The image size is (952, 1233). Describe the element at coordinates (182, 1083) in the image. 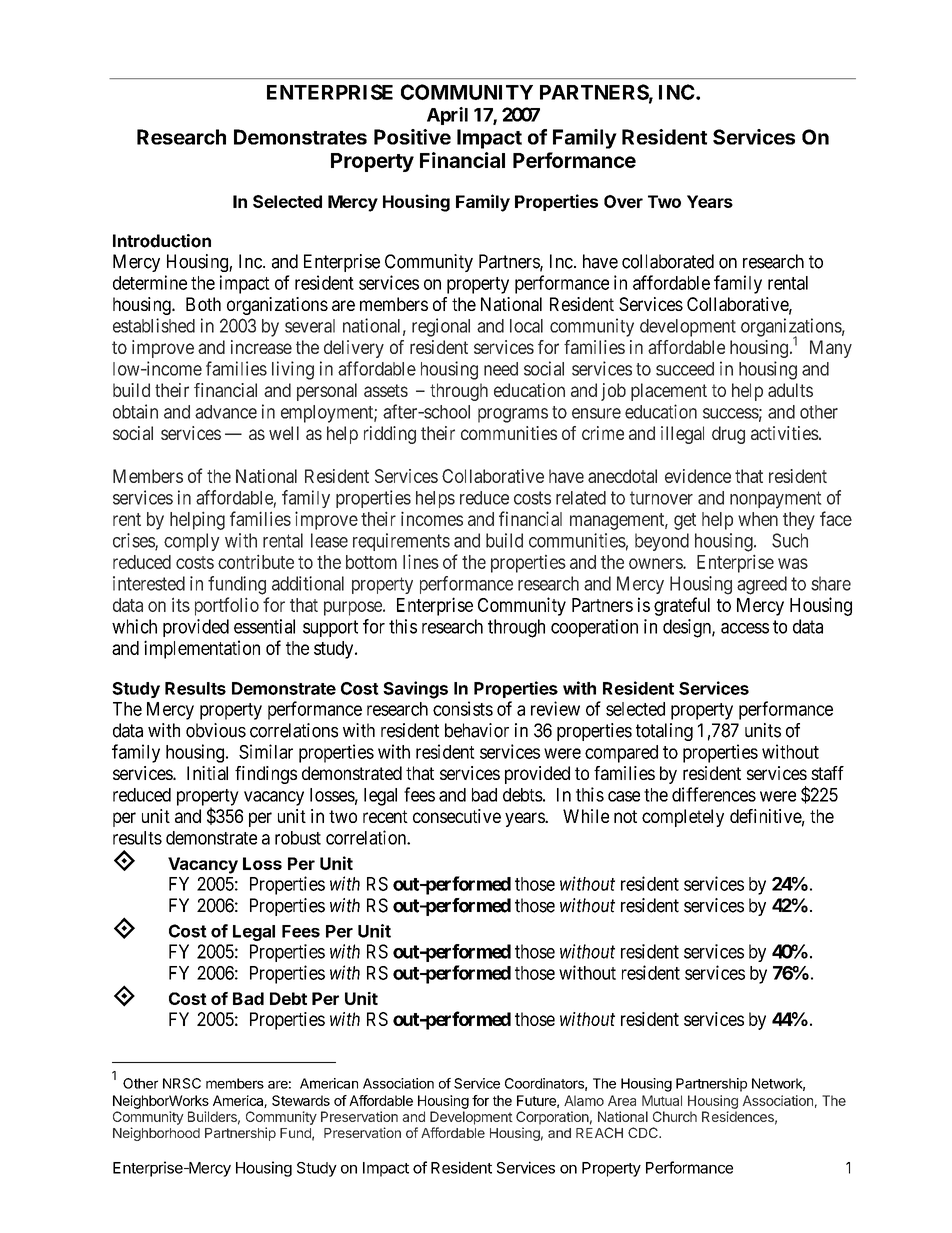

I see `NRSC` at that location.
